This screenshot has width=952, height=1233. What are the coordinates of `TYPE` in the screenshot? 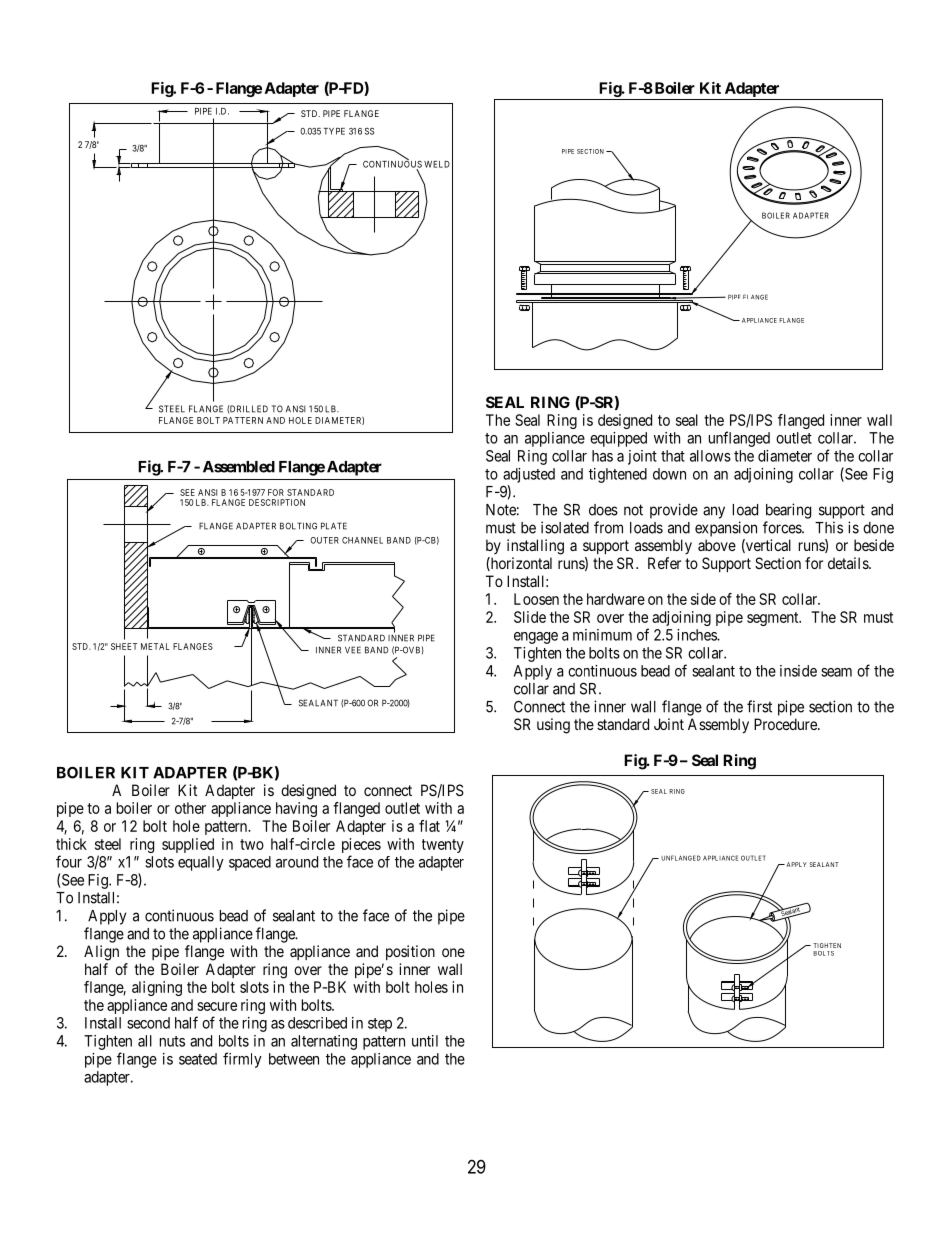 It's located at (334, 131).
